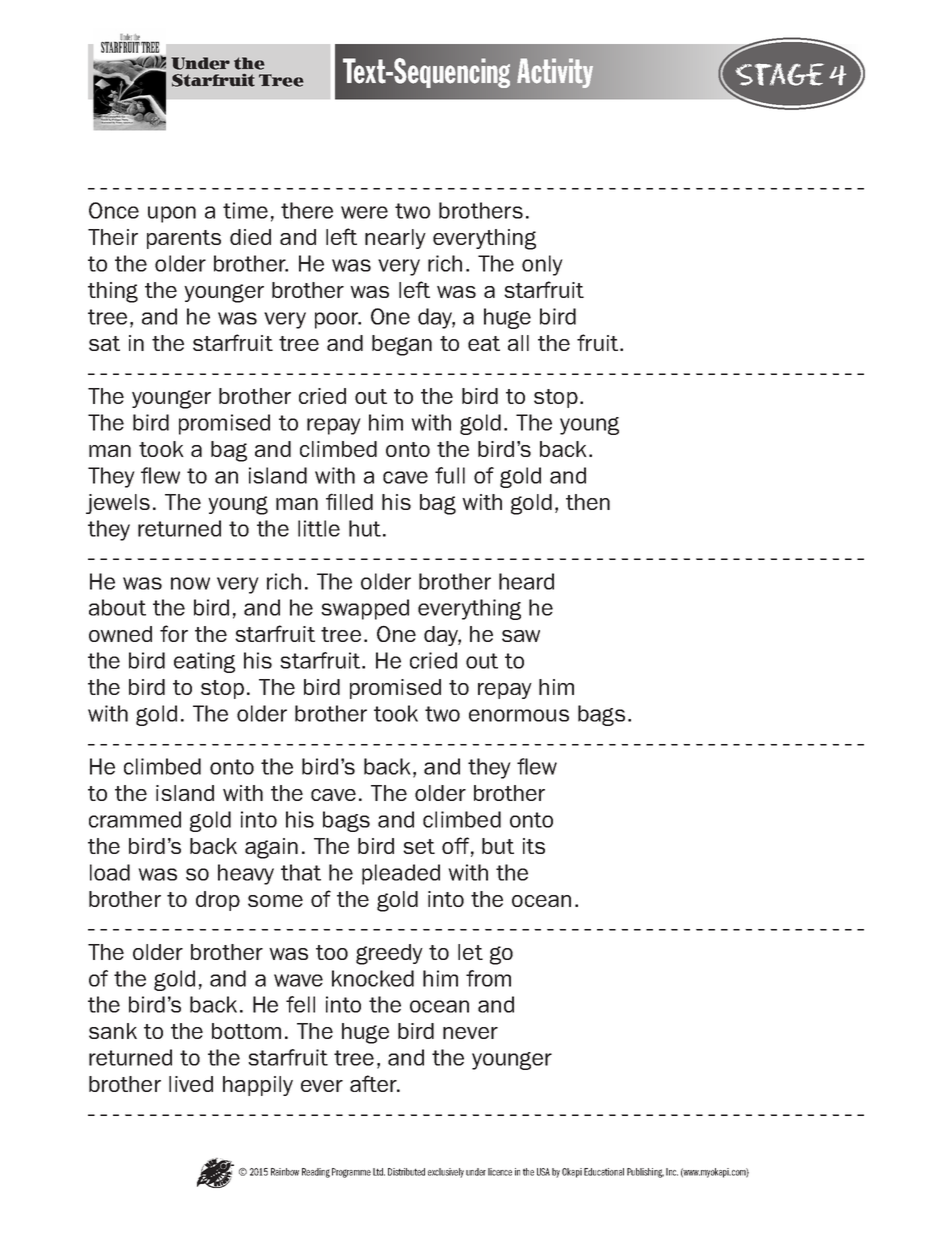  I want to click on upon, so click(172, 214).
